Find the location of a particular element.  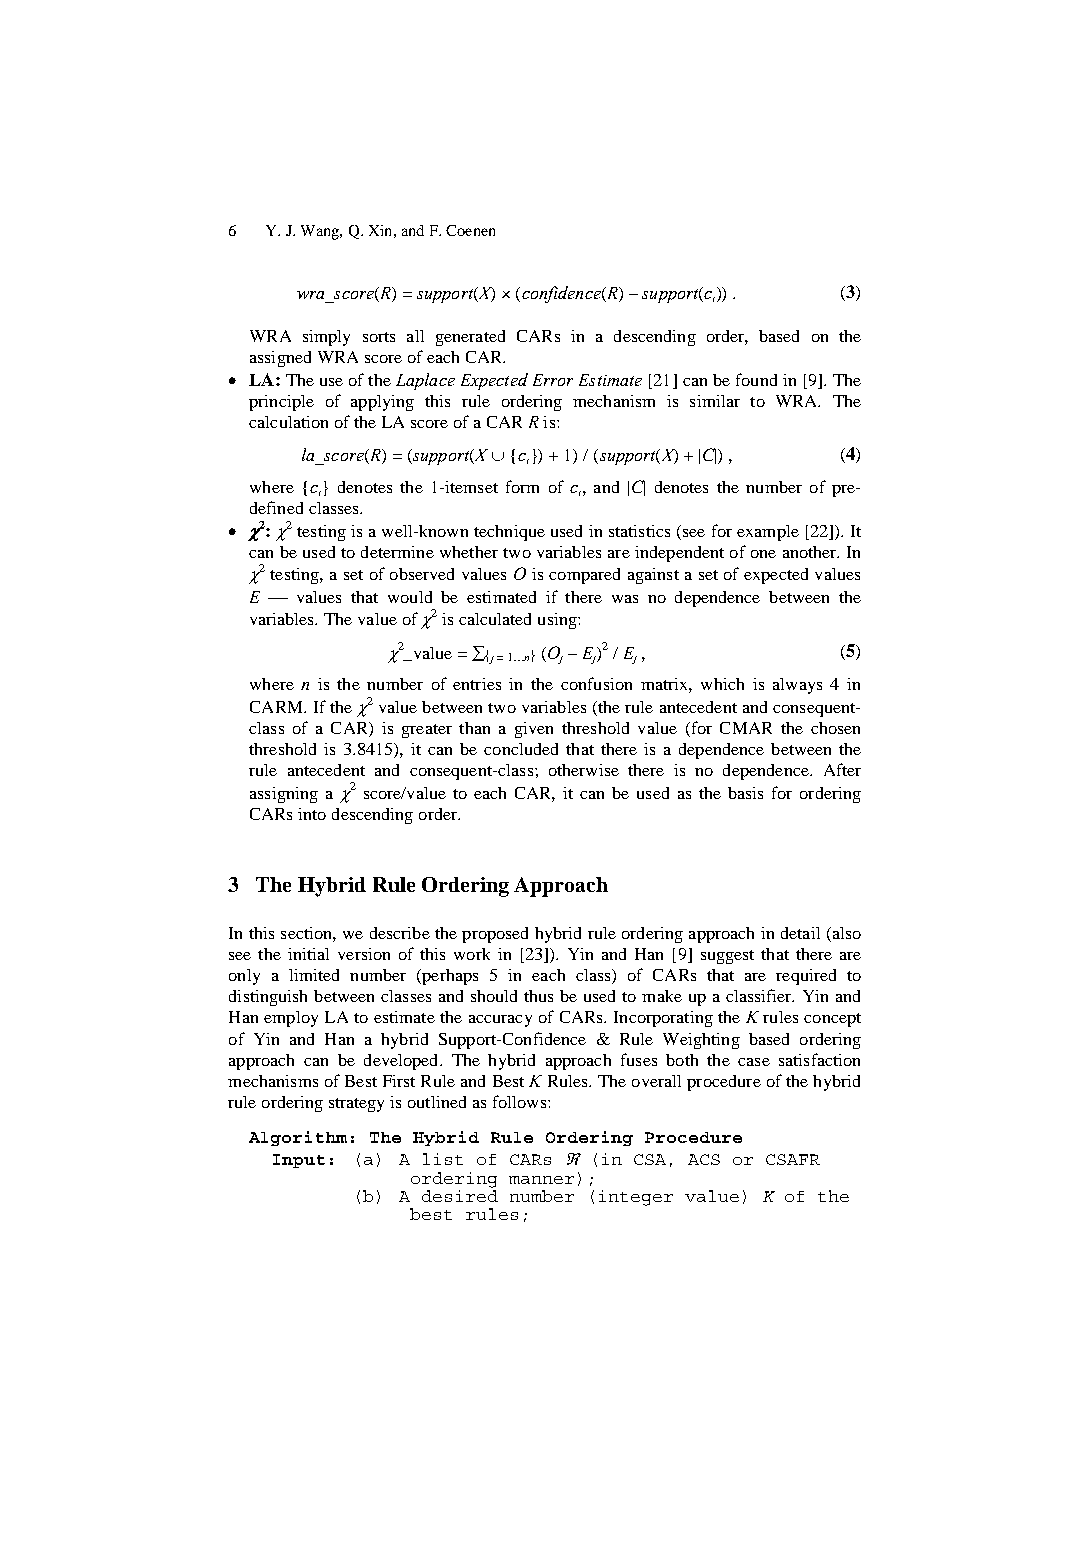

Input is located at coordinates (299, 1161).
